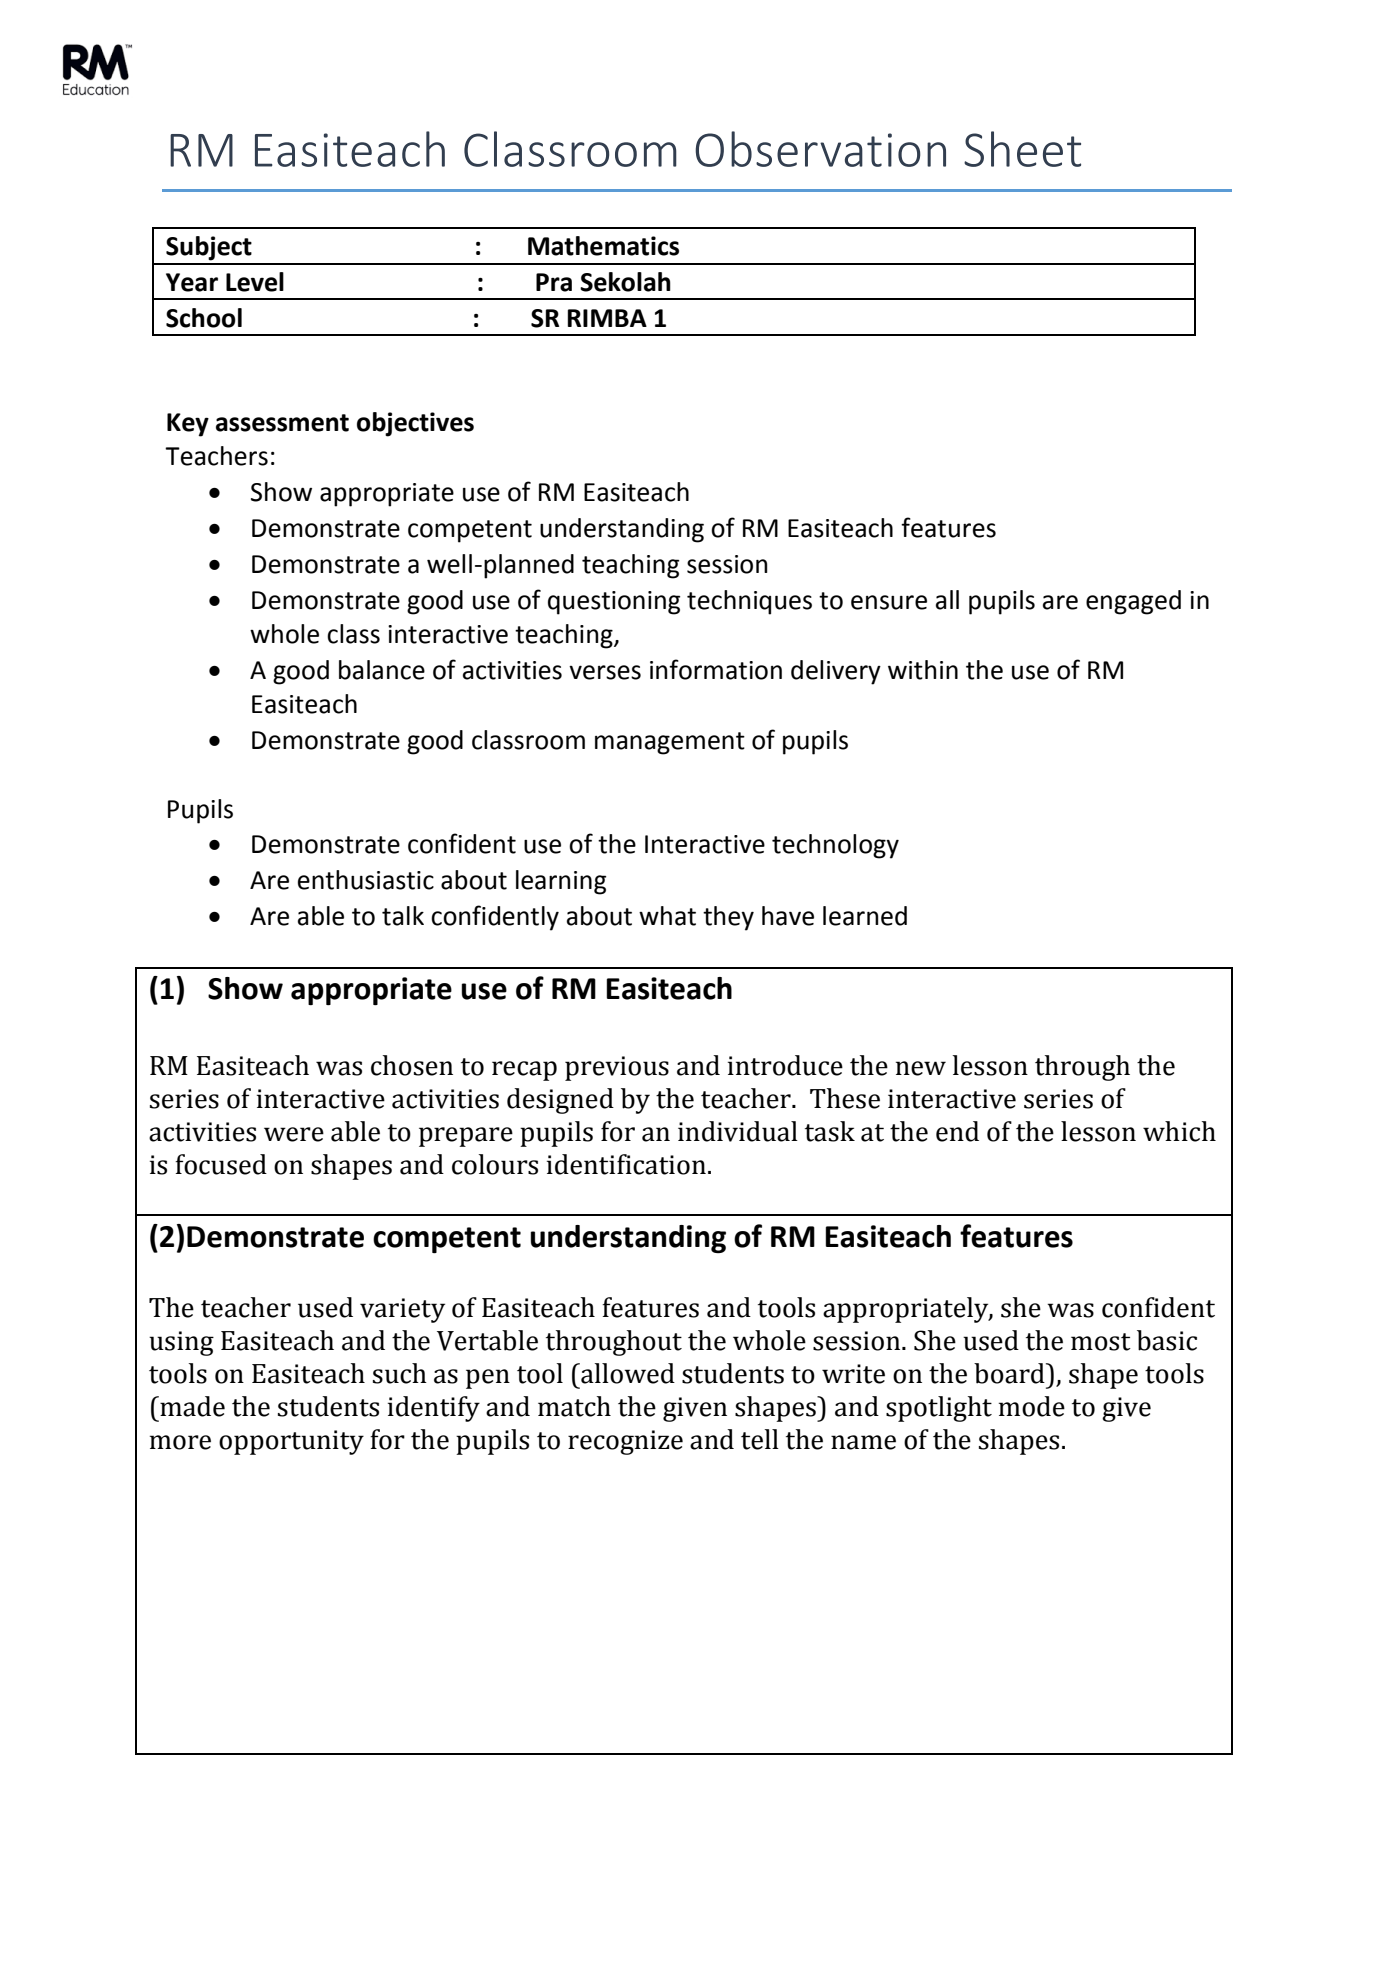 This screenshot has height=1973, width=1394. I want to click on new, so click(921, 1068).
